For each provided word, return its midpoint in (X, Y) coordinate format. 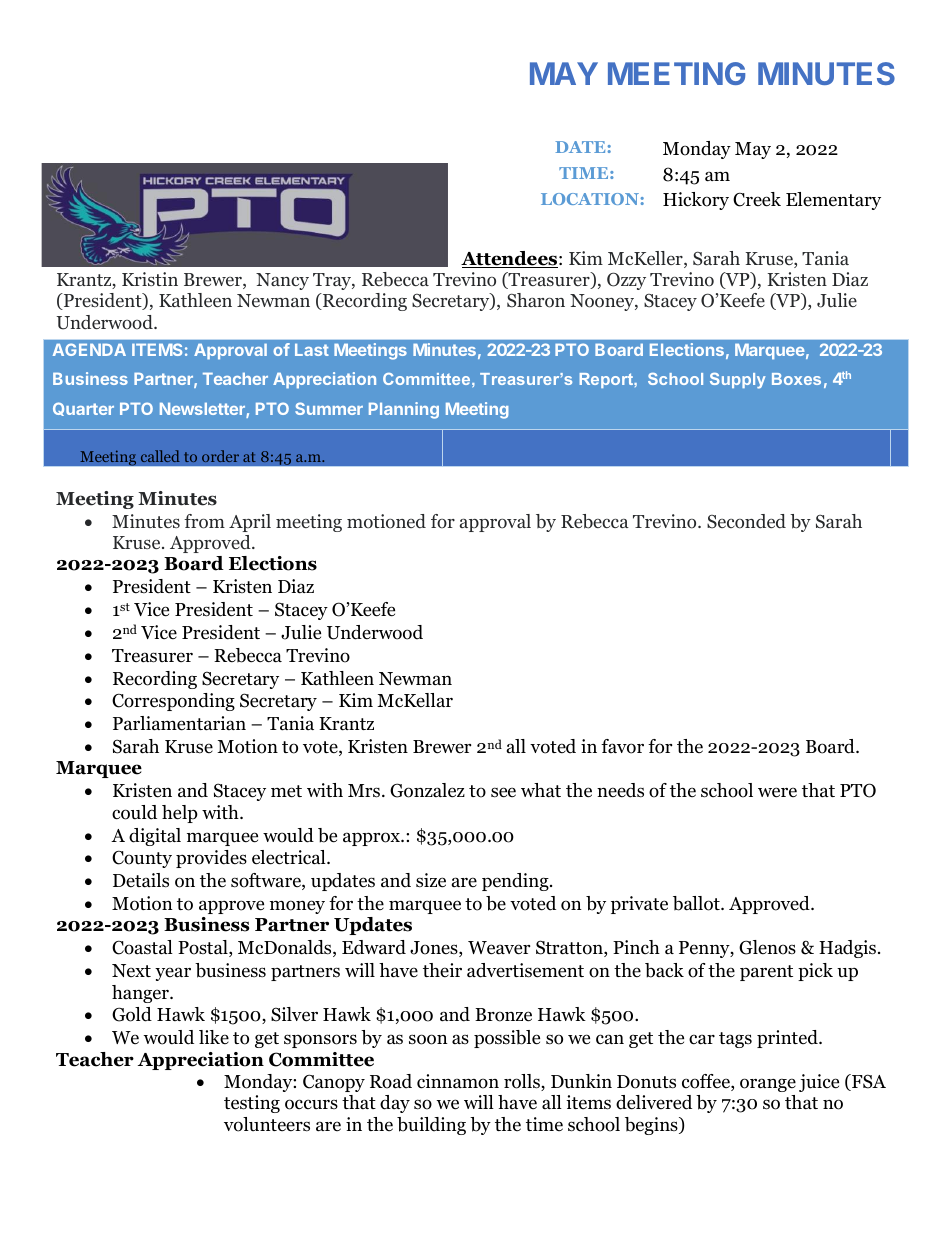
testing (252, 1104)
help (180, 814)
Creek (757, 199)
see (503, 792)
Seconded (746, 521)
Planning (404, 410)
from (204, 521)
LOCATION (590, 199)
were (777, 792)
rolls (523, 1082)
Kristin (150, 279)
